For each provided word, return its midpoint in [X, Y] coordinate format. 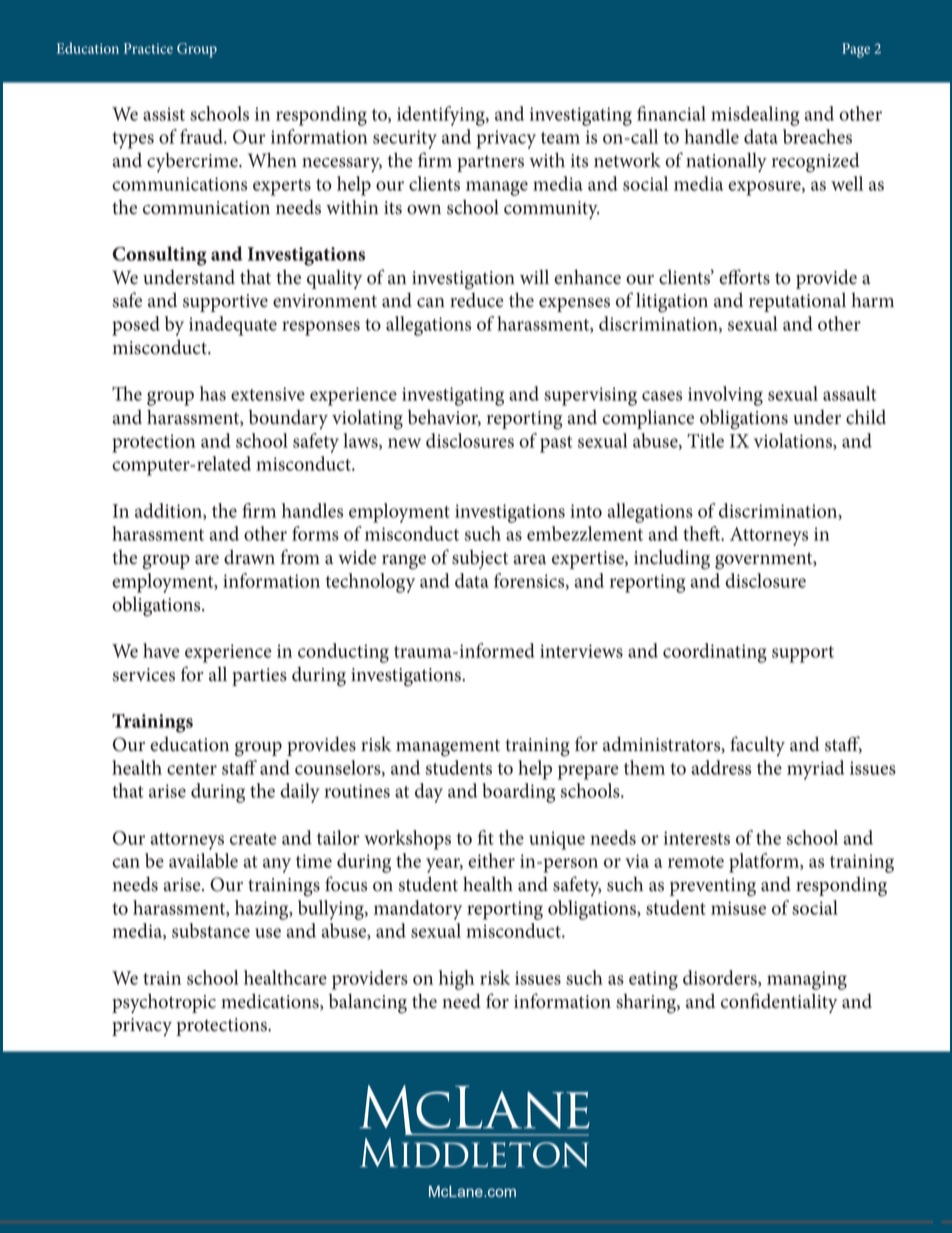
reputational [797, 302]
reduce [477, 300]
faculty [757, 746]
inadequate [233, 326]
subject [480, 559]
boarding [518, 793]
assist [164, 114]
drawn [249, 557]
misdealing [755, 116]
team [560, 138]
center [192, 769]
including [672, 560]
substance [211, 930]
